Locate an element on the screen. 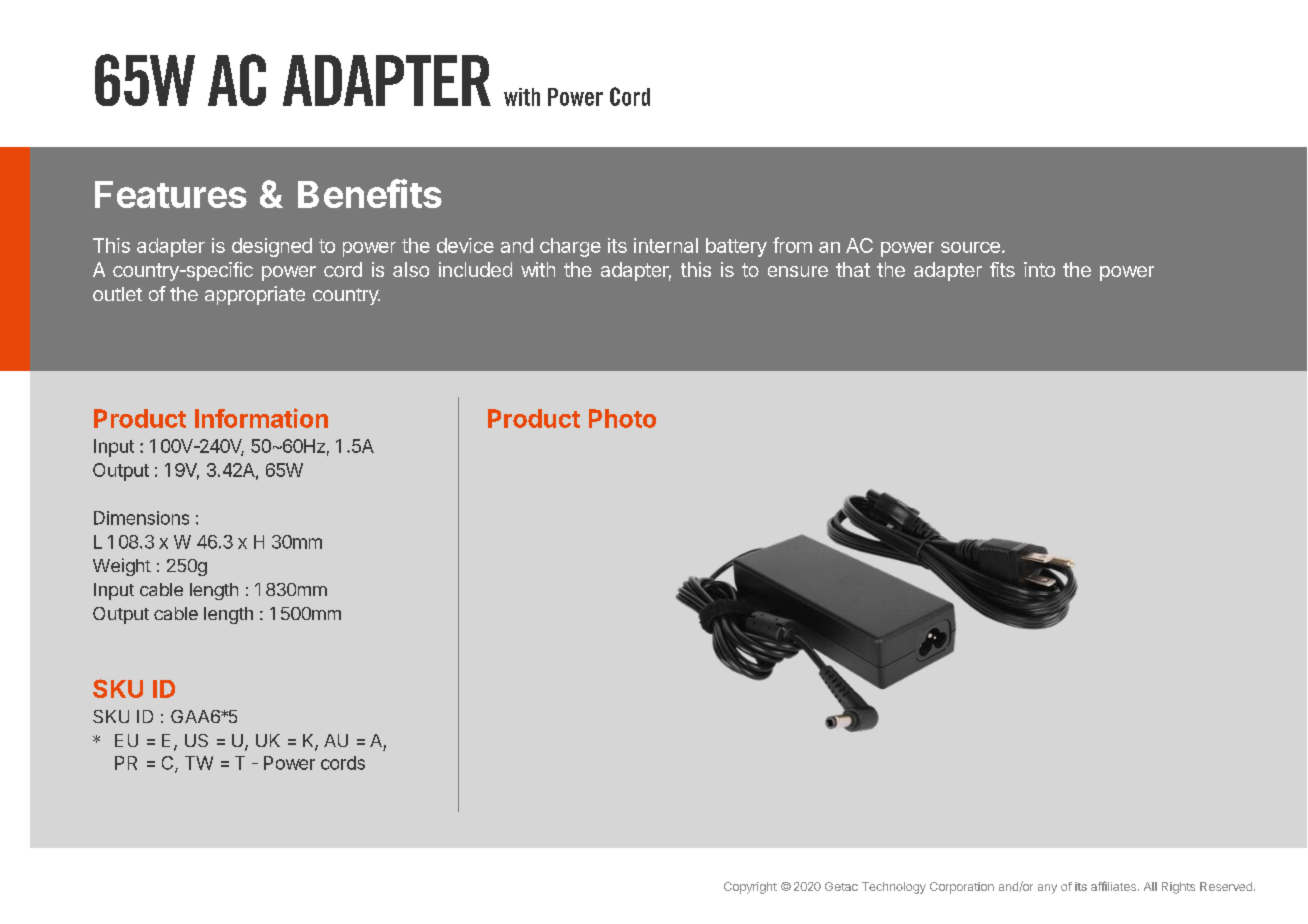  Corporation is located at coordinates (962, 888).
